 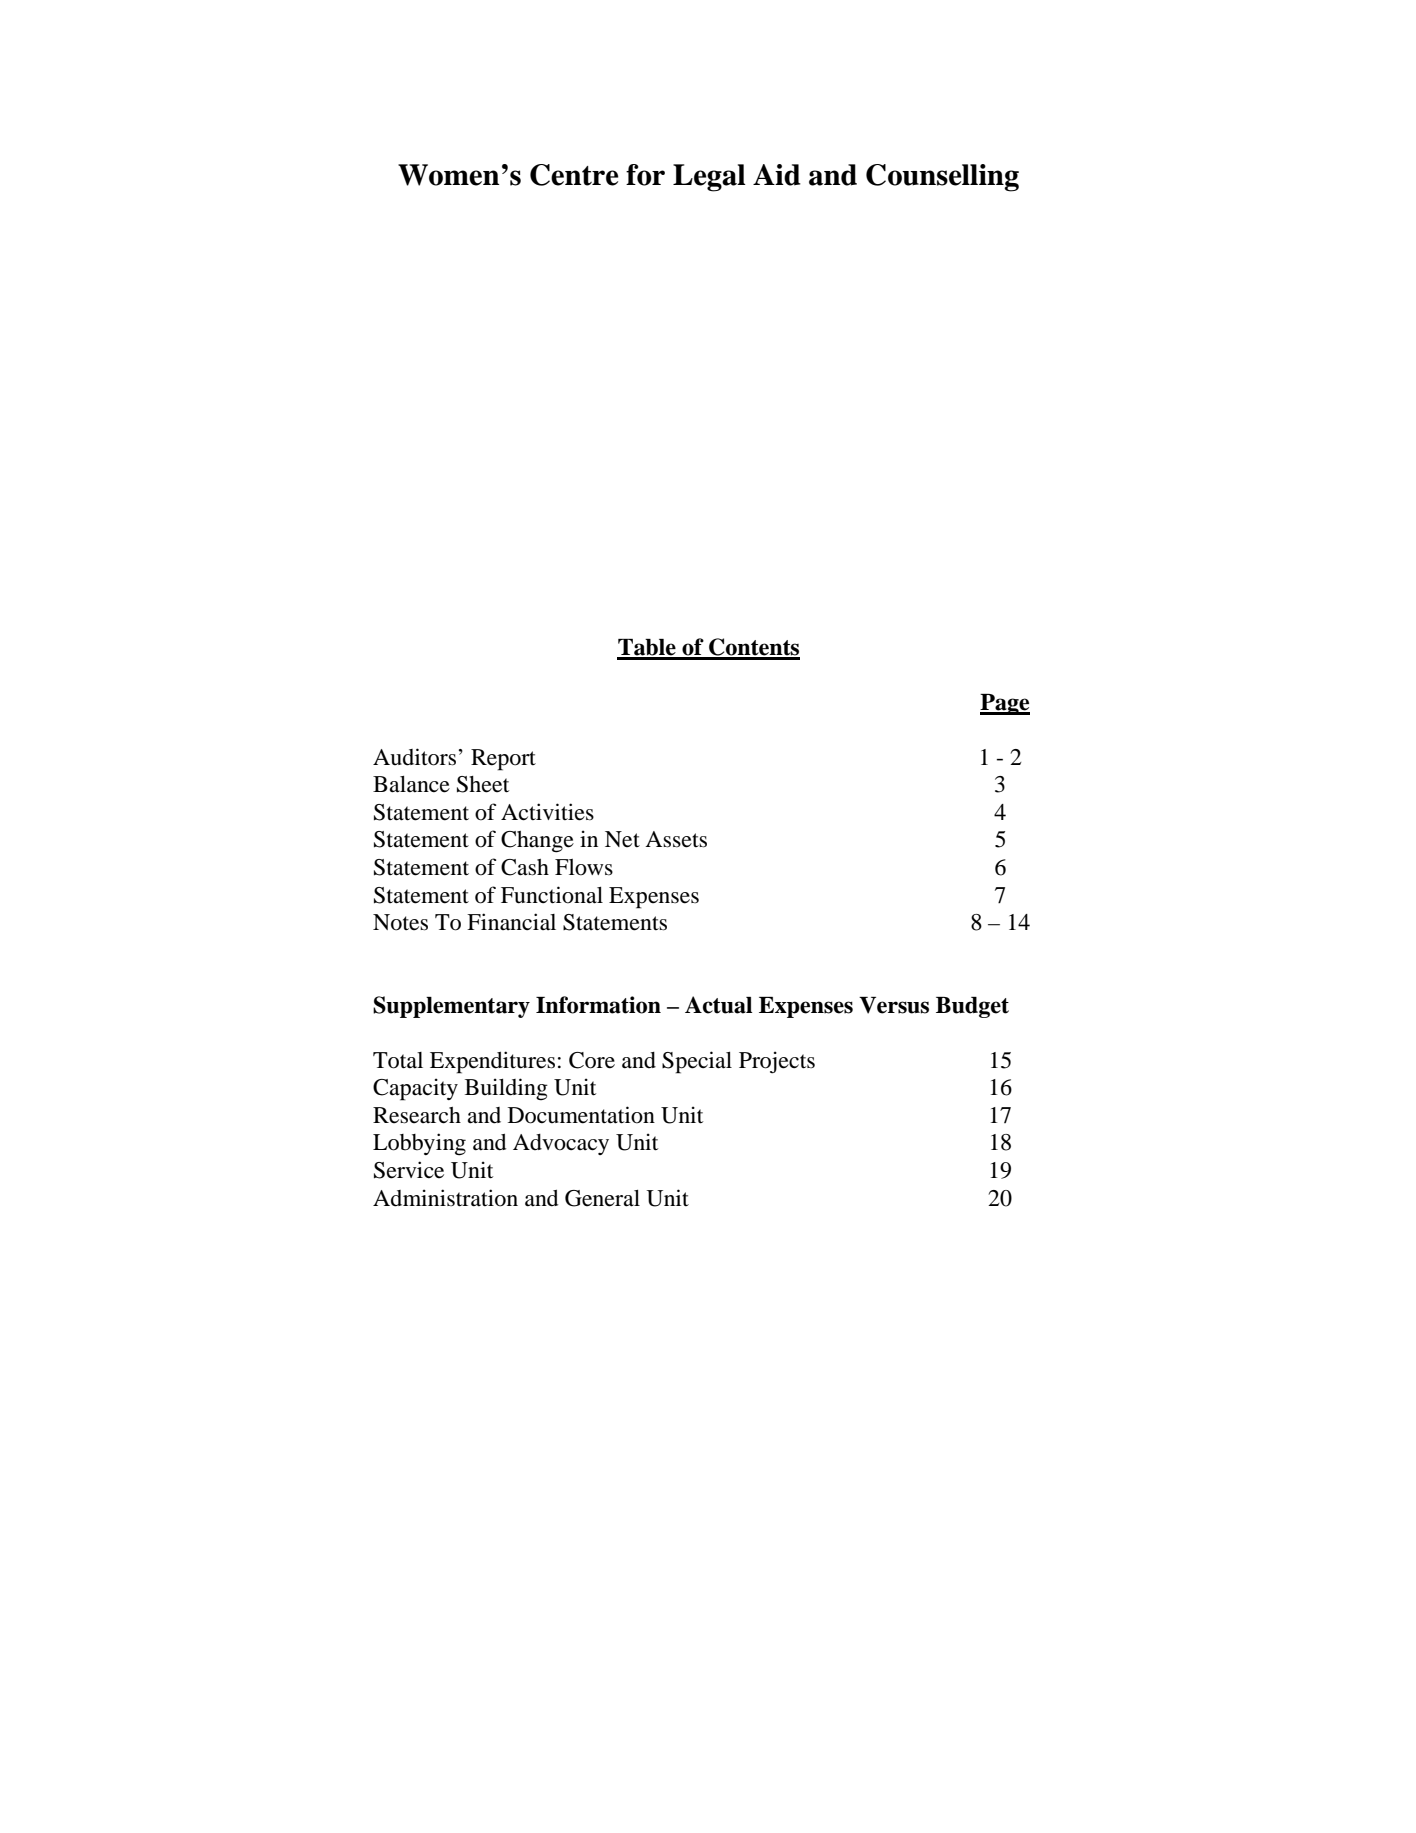 I want to click on Assets, so click(x=676, y=839).
